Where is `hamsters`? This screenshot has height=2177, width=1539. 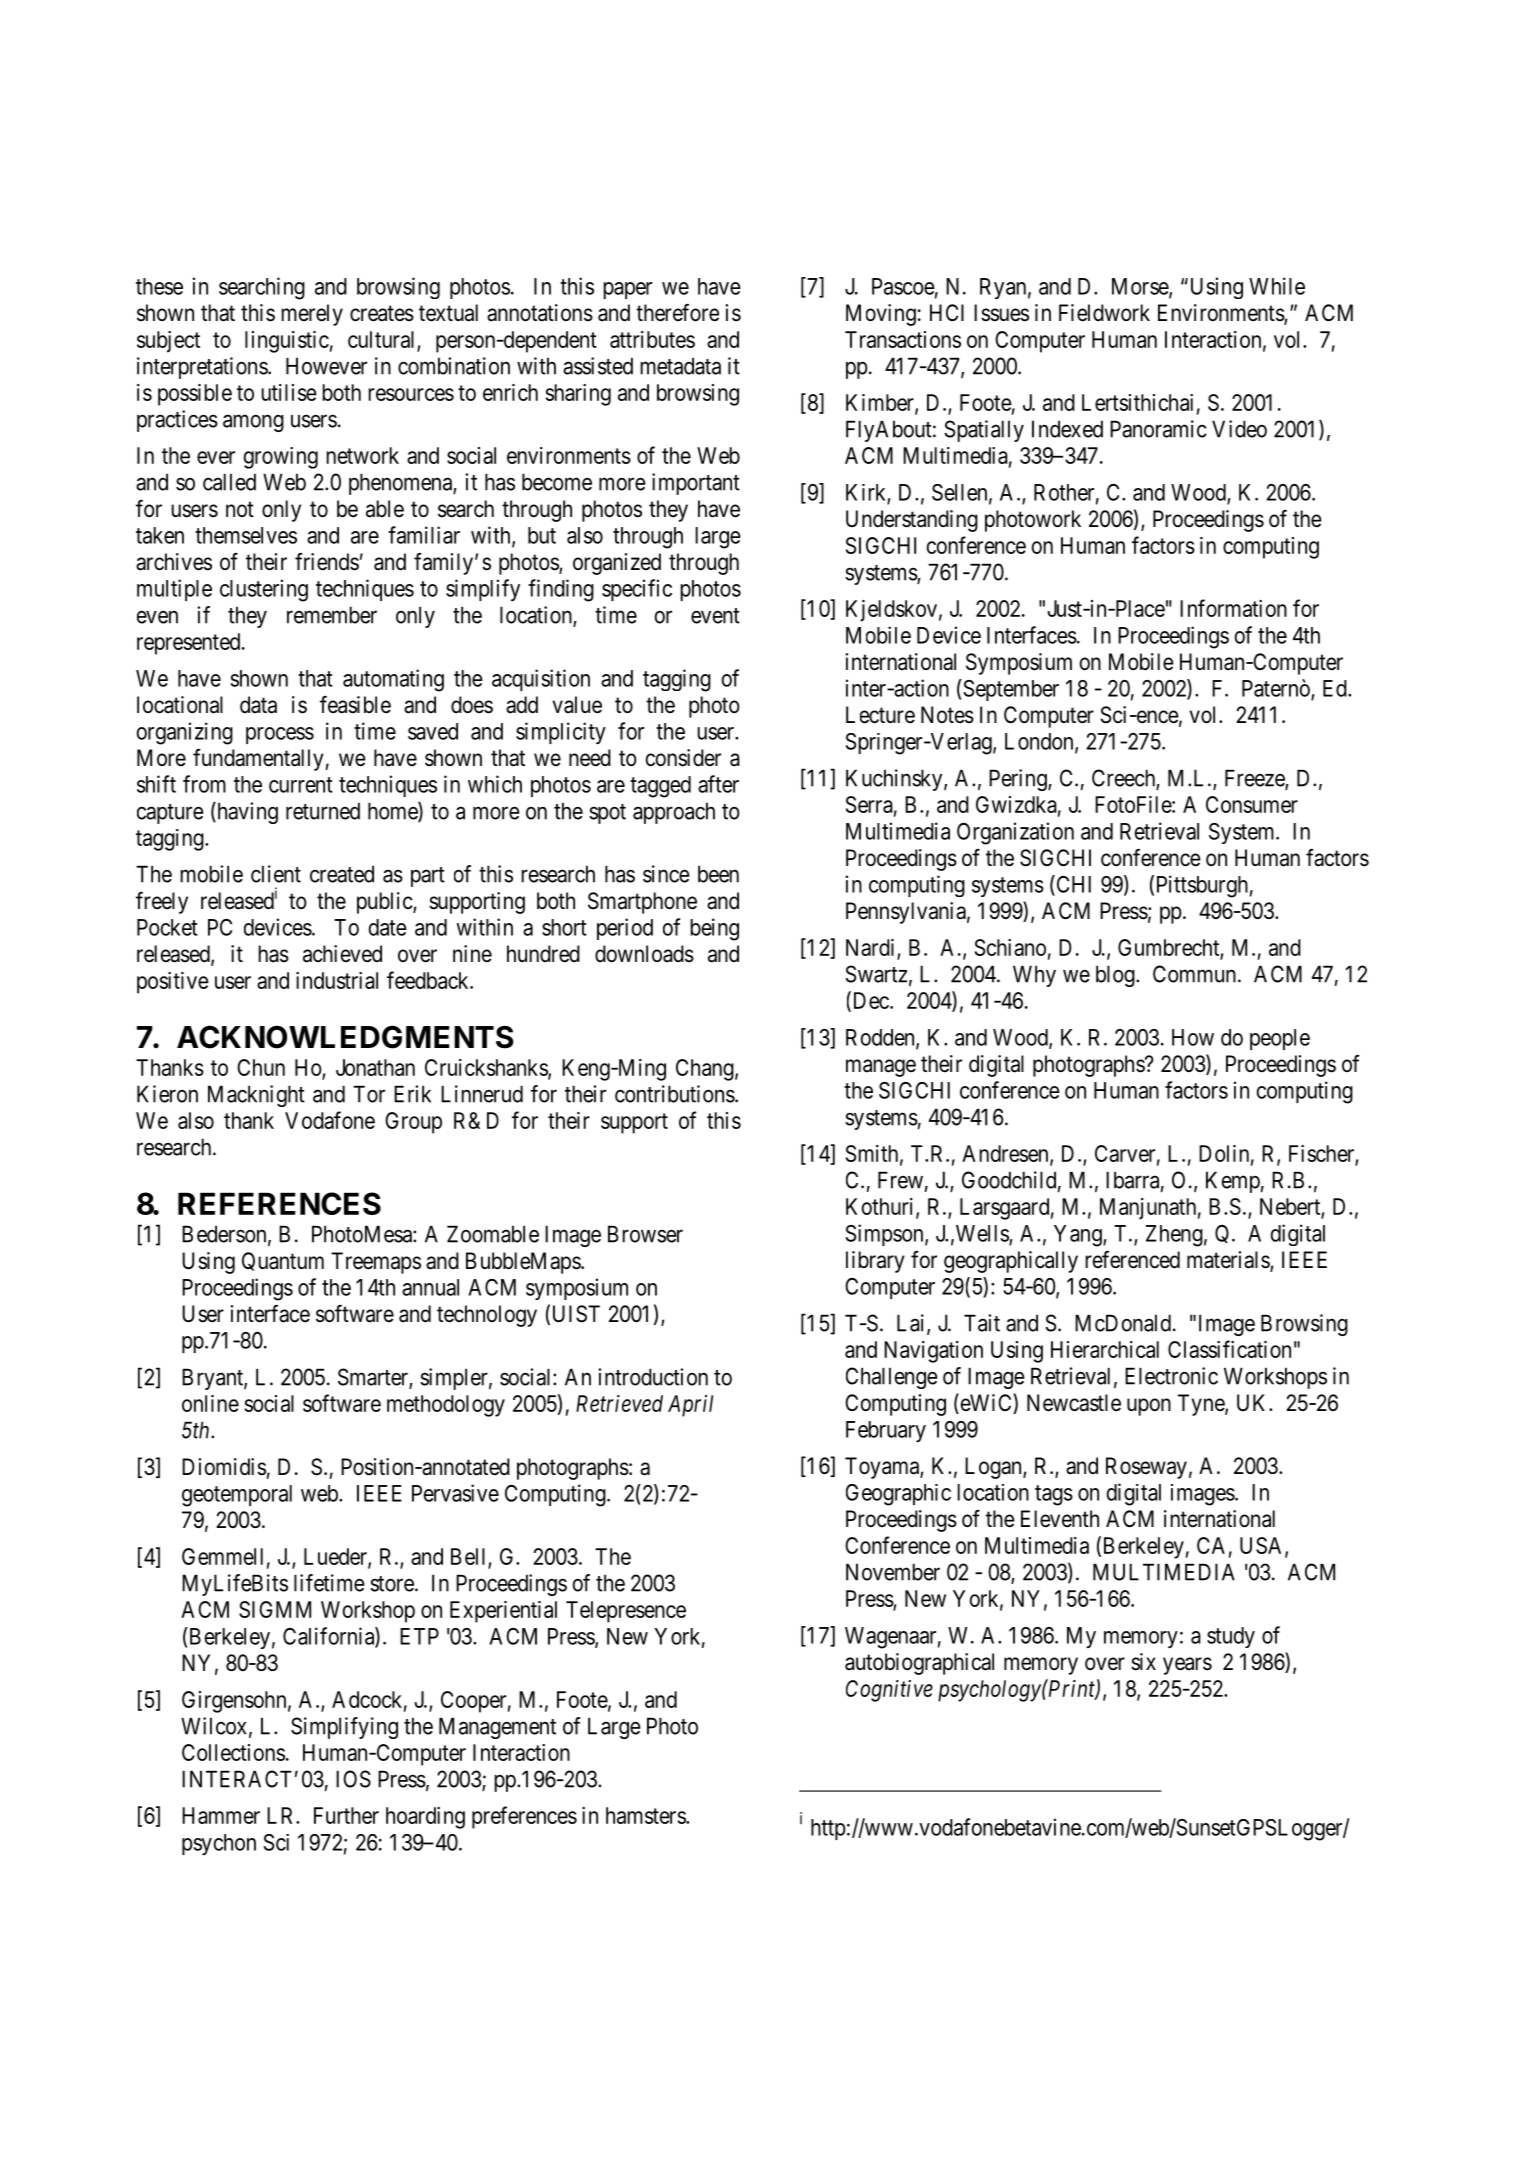
hamsters is located at coordinates (646, 1815).
